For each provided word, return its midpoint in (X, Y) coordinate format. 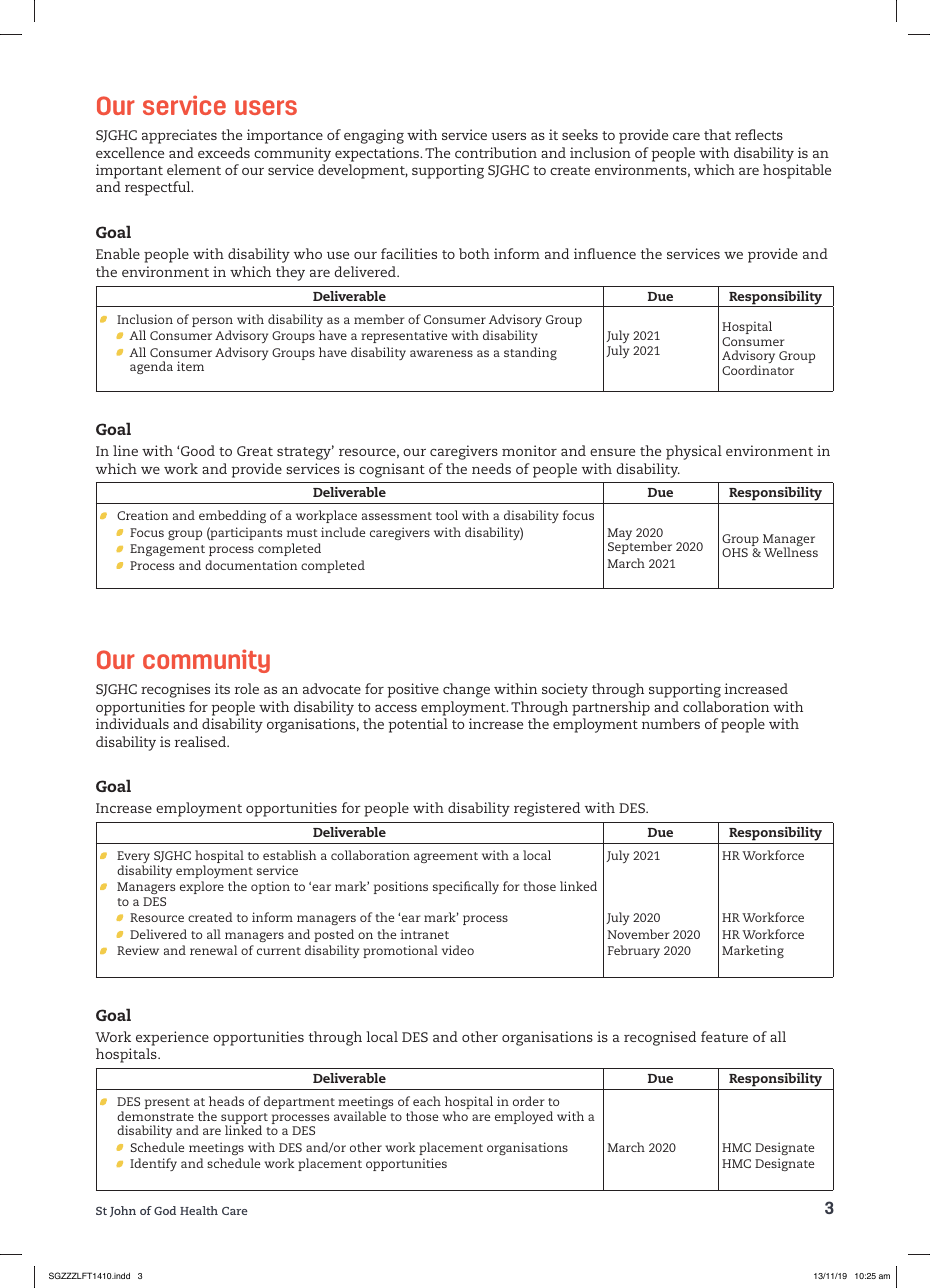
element (194, 169)
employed (524, 1117)
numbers (671, 723)
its (222, 688)
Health (199, 1210)
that (717, 134)
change (466, 690)
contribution (496, 152)
